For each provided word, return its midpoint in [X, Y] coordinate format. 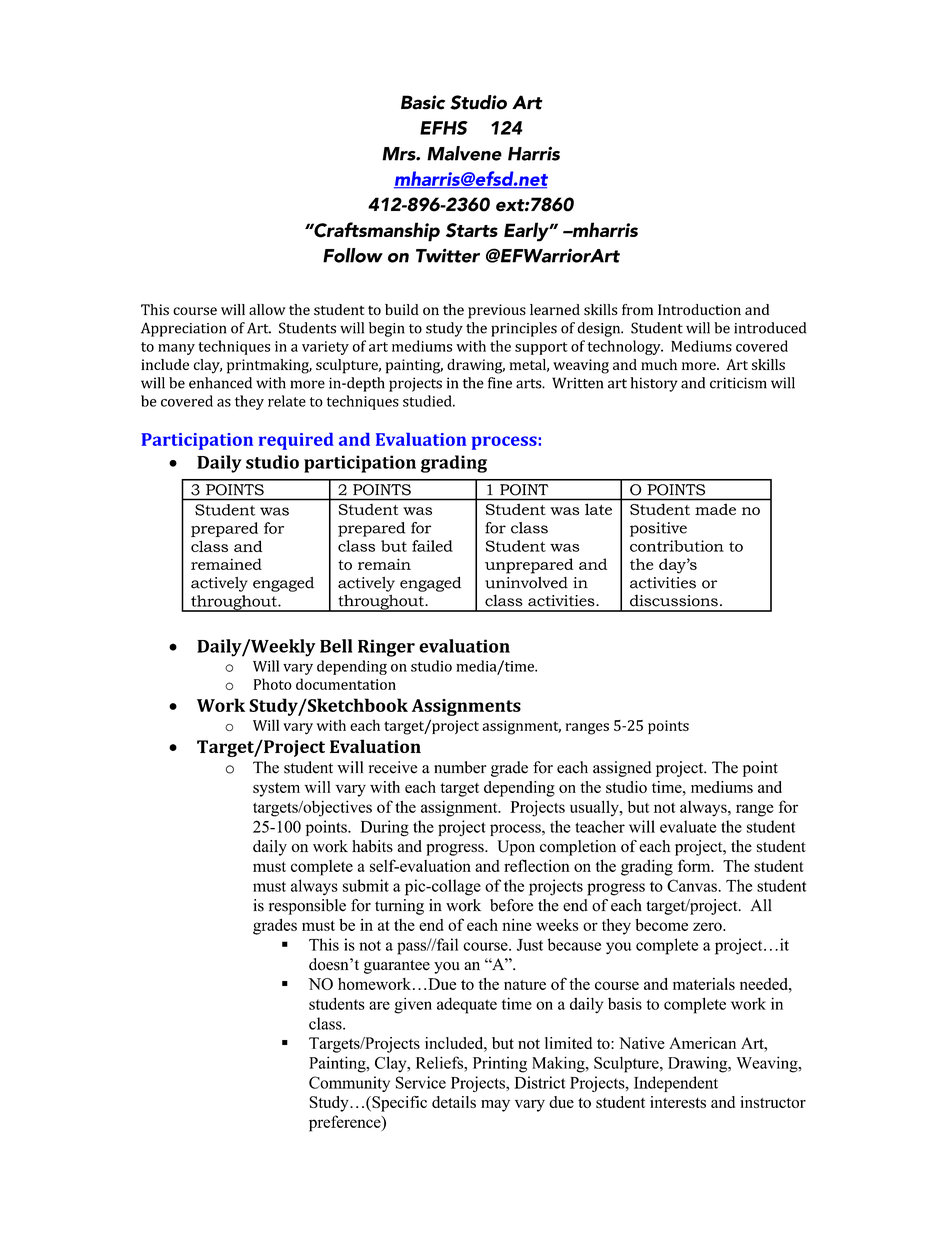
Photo [273, 684]
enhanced [220, 383]
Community [349, 1084]
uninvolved [526, 583]
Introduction [699, 309]
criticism [738, 383]
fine [500, 383]
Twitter [448, 255]
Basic [423, 102]
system [276, 789]
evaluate [688, 826]
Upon [516, 848]
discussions [674, 601]
